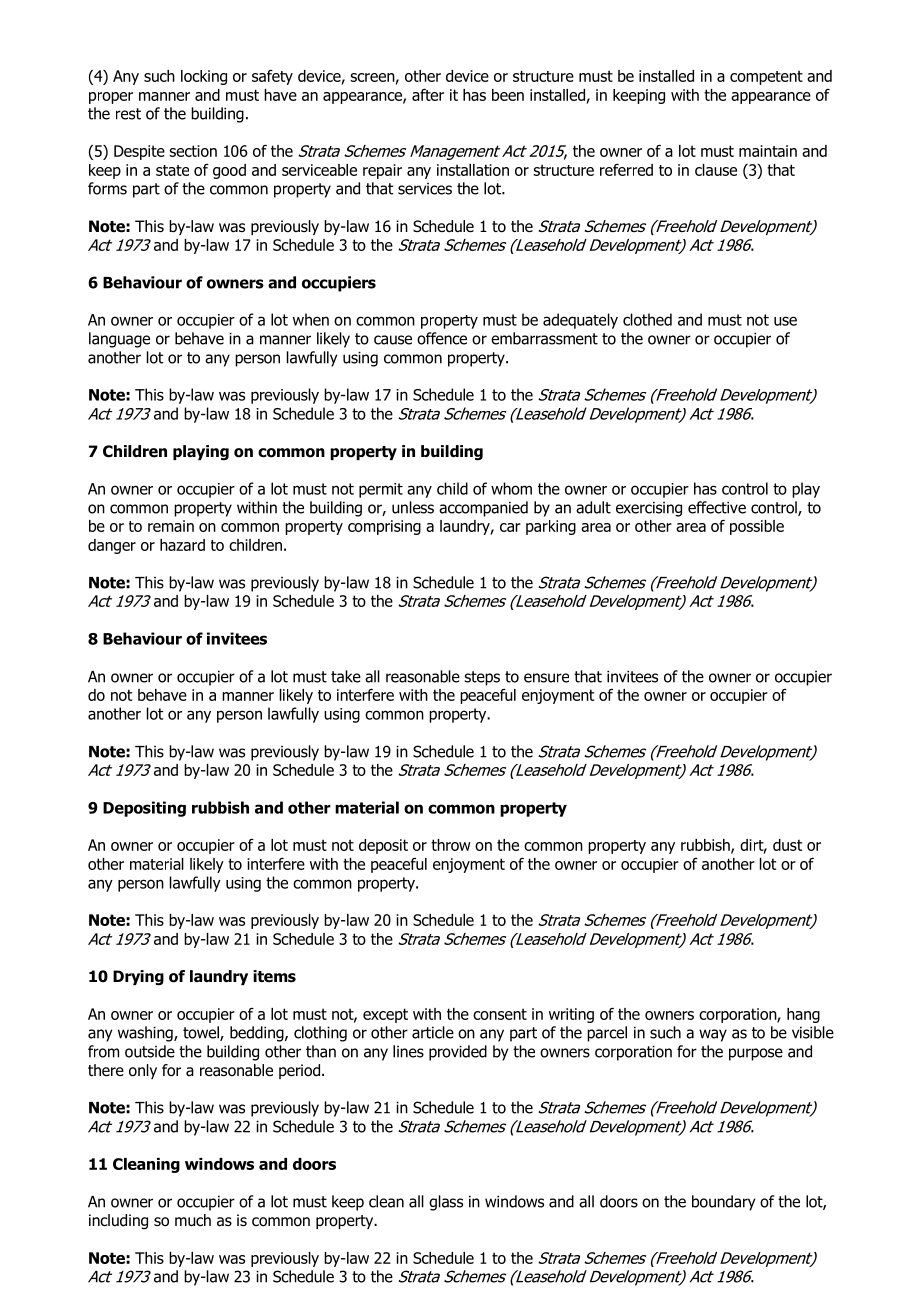  What do you see at coordinates (713, 1035) in the screenshot?
I see `way` at bounding box center [713, 1035].
